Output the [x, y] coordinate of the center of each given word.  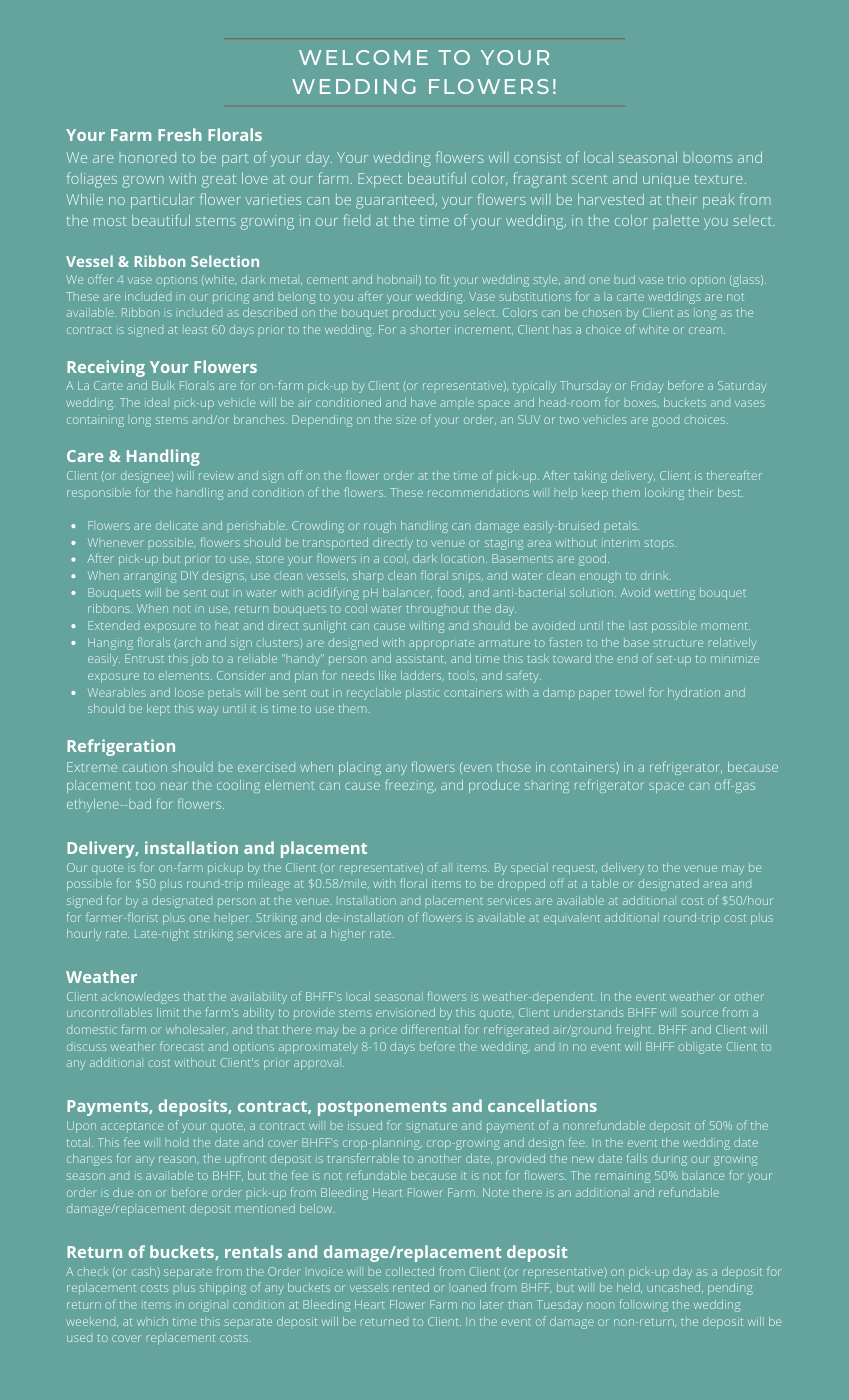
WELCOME [363, 57]
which [152, 1321]
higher [348, 935]
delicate [177, 525]
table [605, 883]
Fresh [180, 134]
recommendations [478, 492]
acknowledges [140, 998]
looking [664, 494]
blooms [708, 159]
